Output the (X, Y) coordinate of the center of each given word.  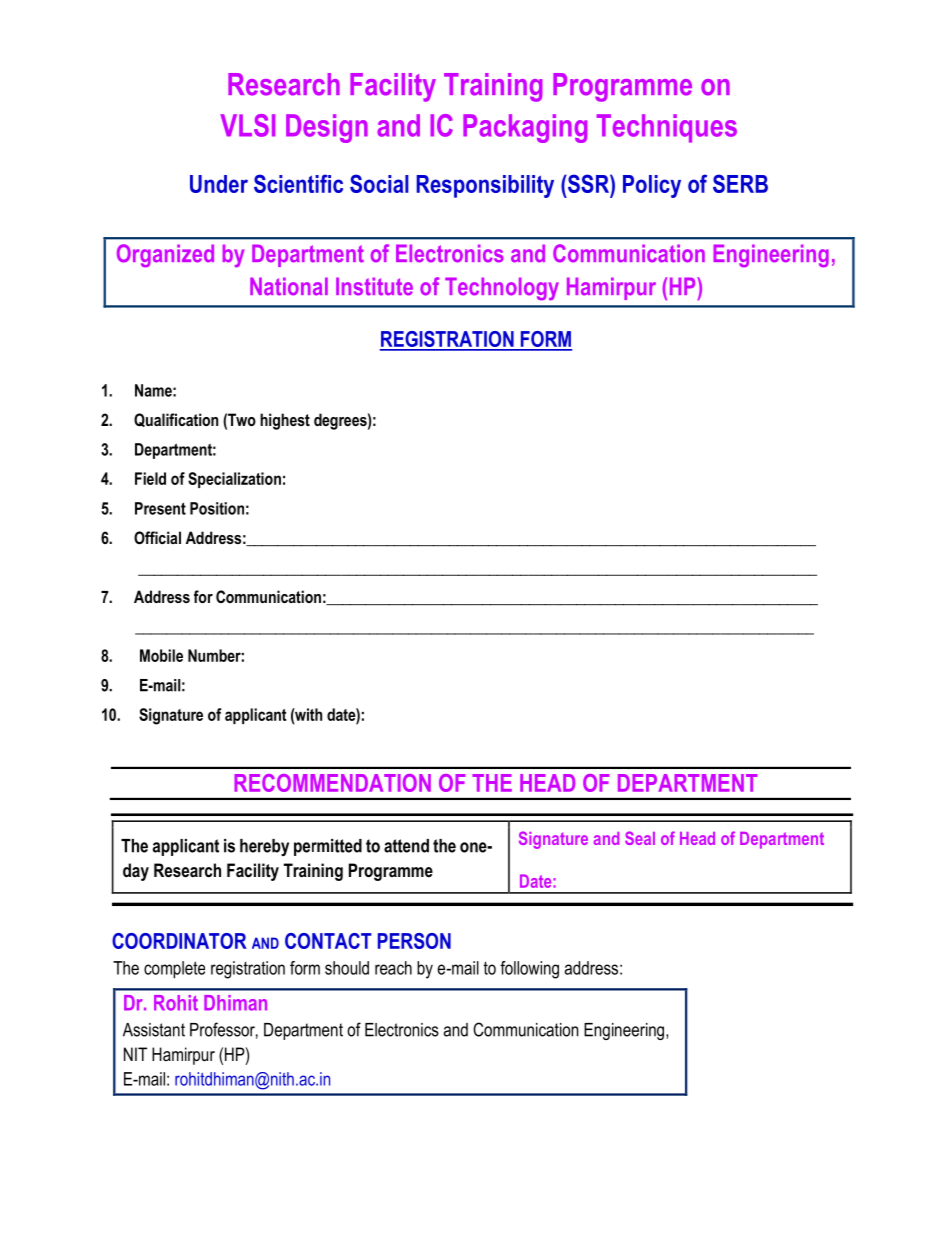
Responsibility (485, 186)
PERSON (414, 941)
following (529, 970)
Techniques (667, 128)
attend (406, 846)
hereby (264, 847)
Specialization (234, 480)
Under (219, 184)
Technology (502, 288)
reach (393, 968)
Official (157, 537)
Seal (640, 838)
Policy (652, 186)
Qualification (176, 420)
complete (174, 970)
